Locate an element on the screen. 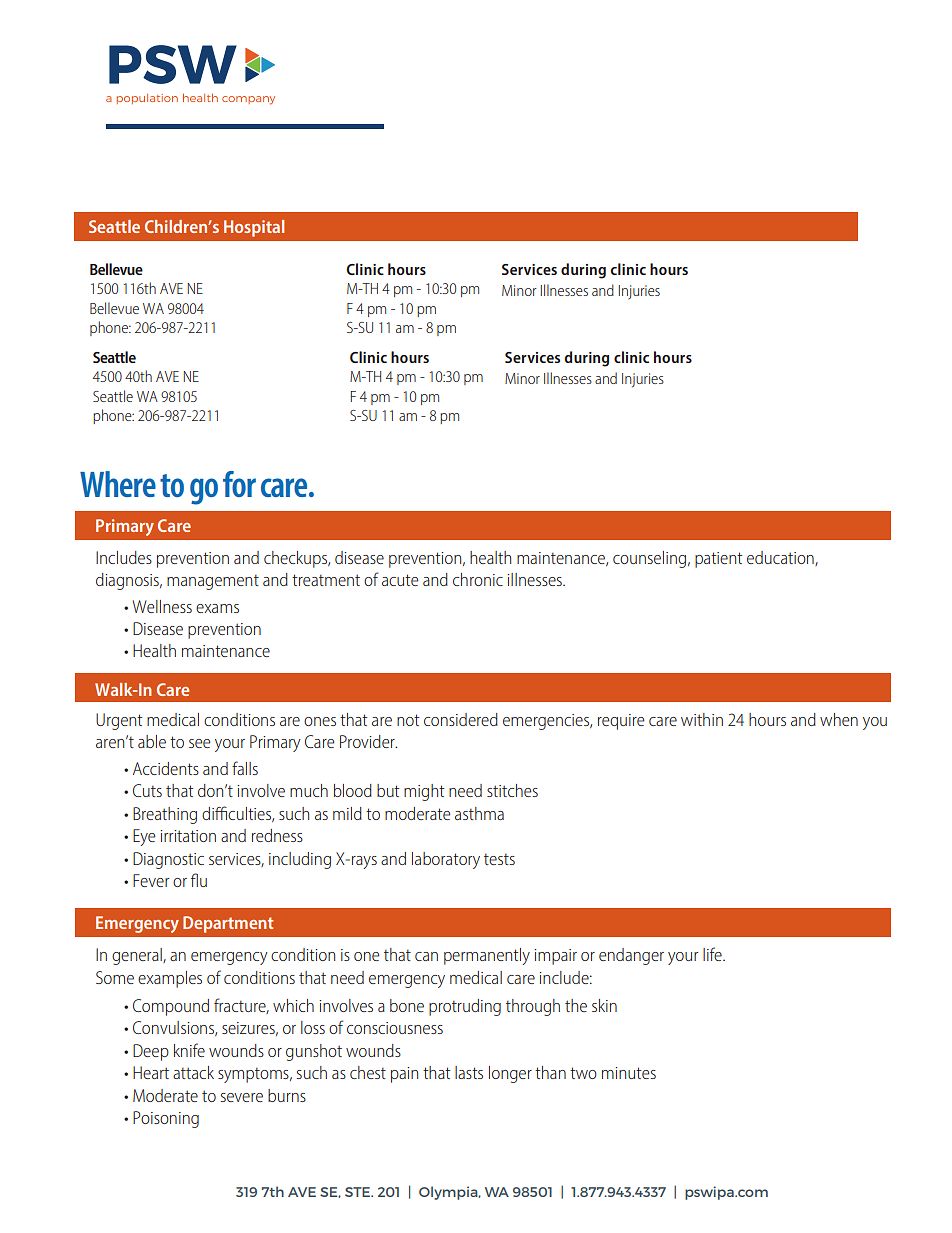 This screenshot has width=952, height=1233. for is located at coordinates (239, 484).
